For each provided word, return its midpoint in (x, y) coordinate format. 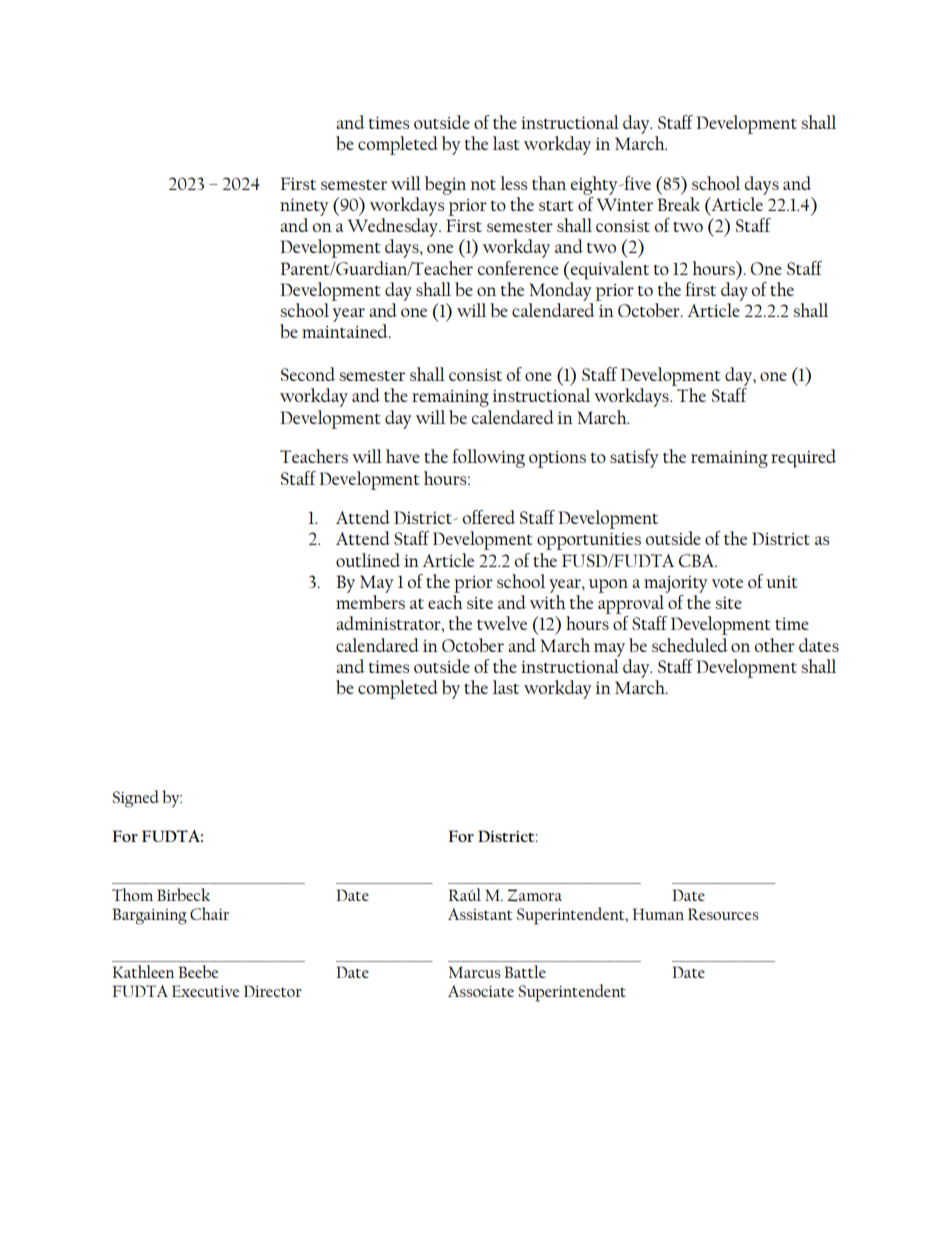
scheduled (690, 645)
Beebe (198, 971)
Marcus (475, 972)
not (483, 184)
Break (678, 204)
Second (308, 374)
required (803, 458)
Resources (723, 914)
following (488, 458)
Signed (136, 799)
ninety (304, 207)
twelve (502, 623)
